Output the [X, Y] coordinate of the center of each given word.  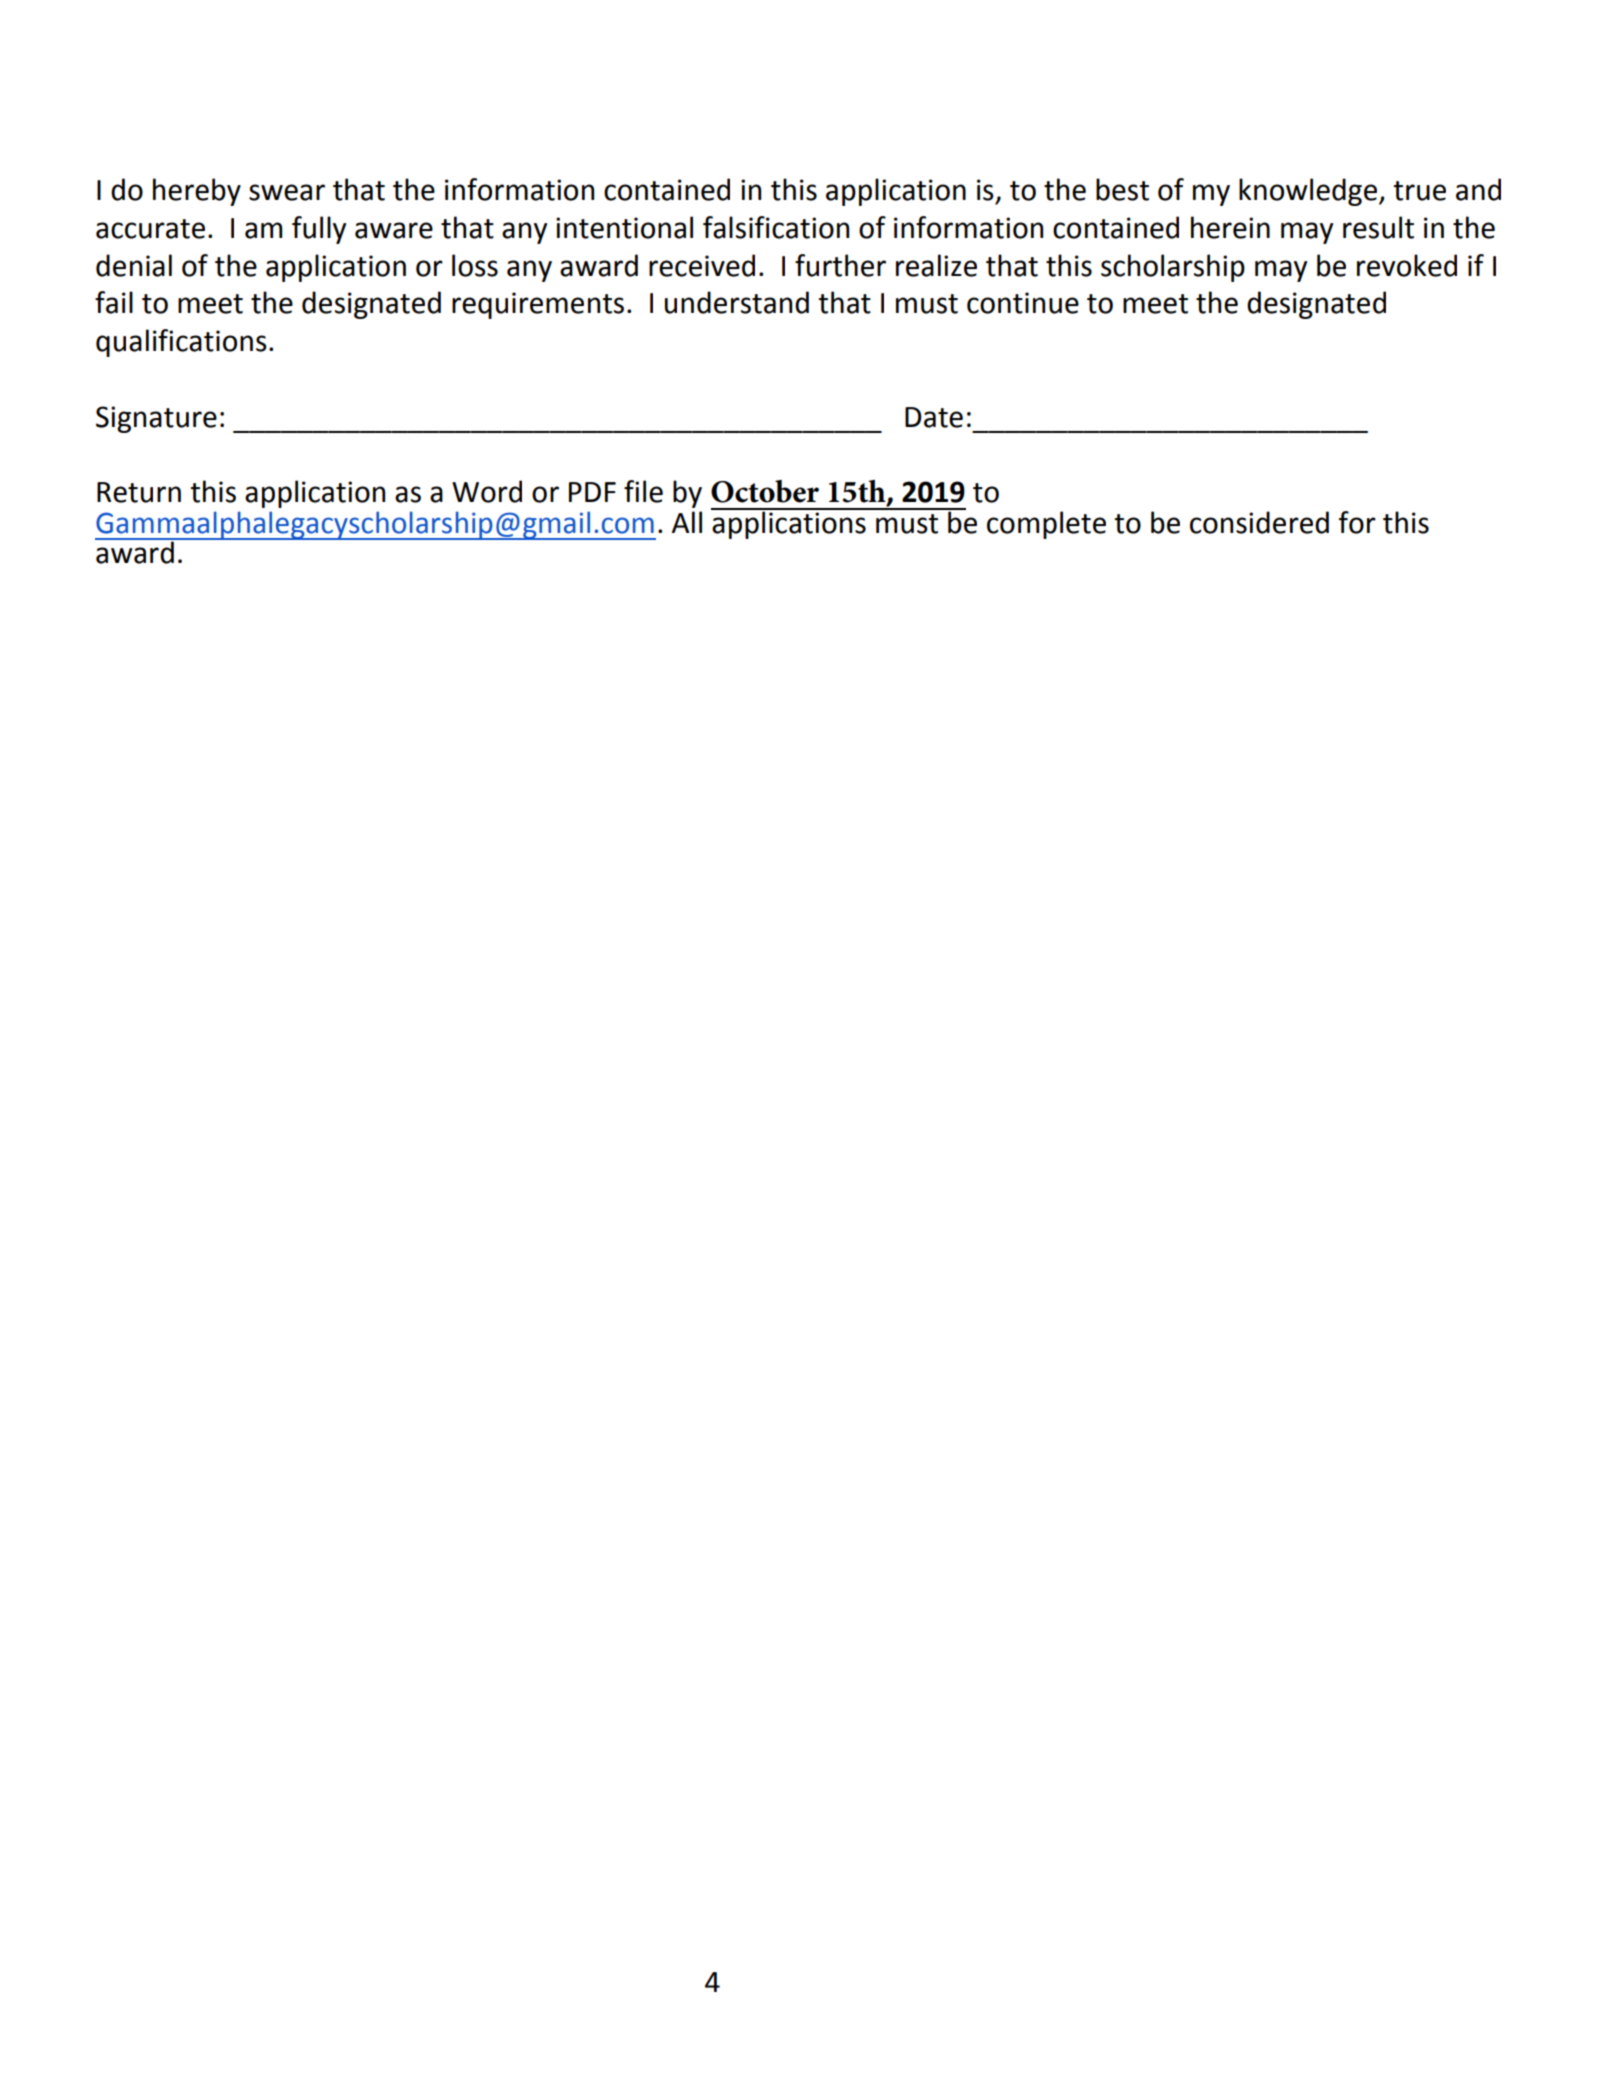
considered [1259, 522]
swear [287, 192]
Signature [156, 419]
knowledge [1308, 192]
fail [114, 302]
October [765, 491]
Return [139, 492]
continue [1023, 303]
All [687, 522]
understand [737, 302]
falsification [776, 227]
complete [1046, 525]
